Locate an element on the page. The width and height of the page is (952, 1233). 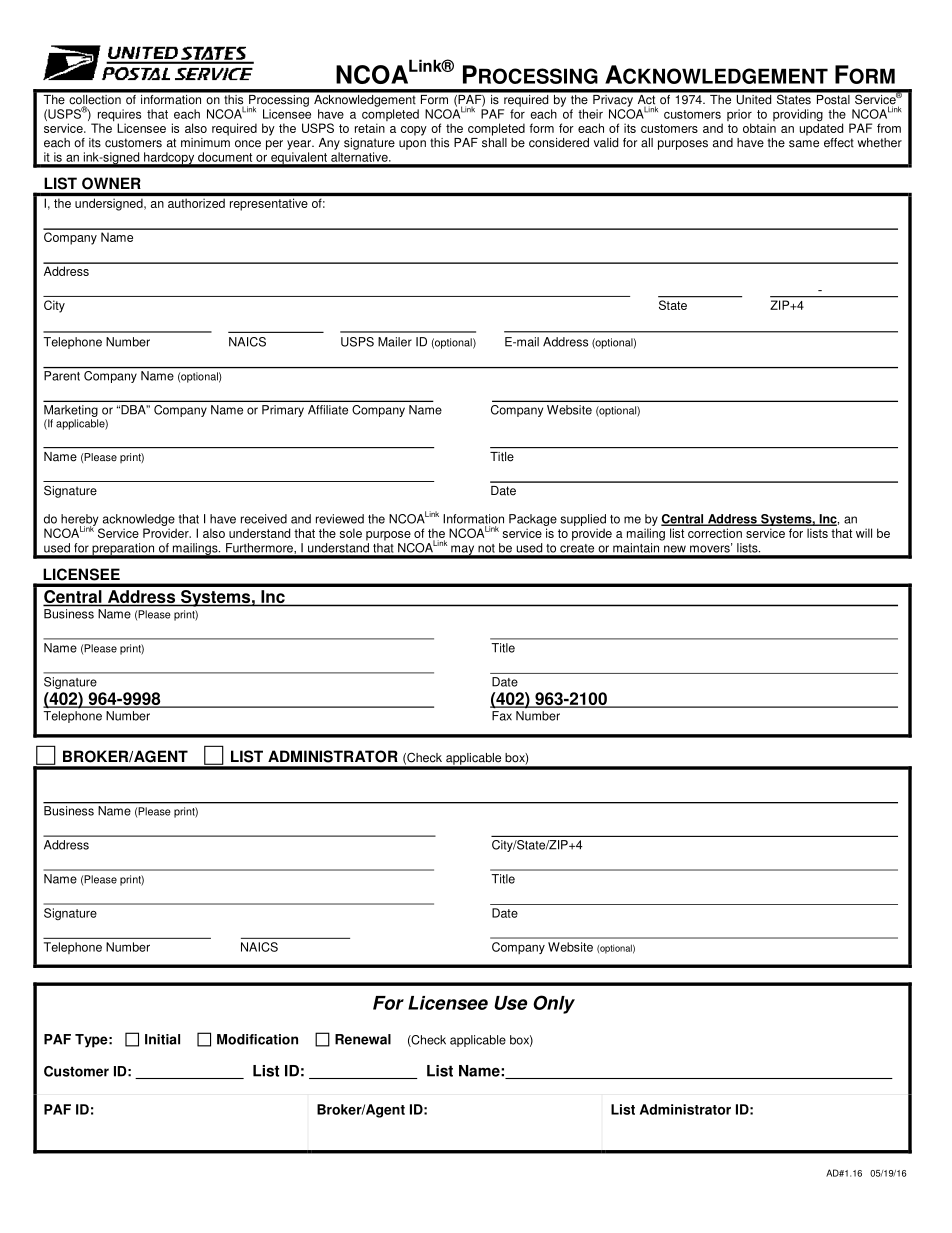
minimum is located at coordinates (205, 141).
